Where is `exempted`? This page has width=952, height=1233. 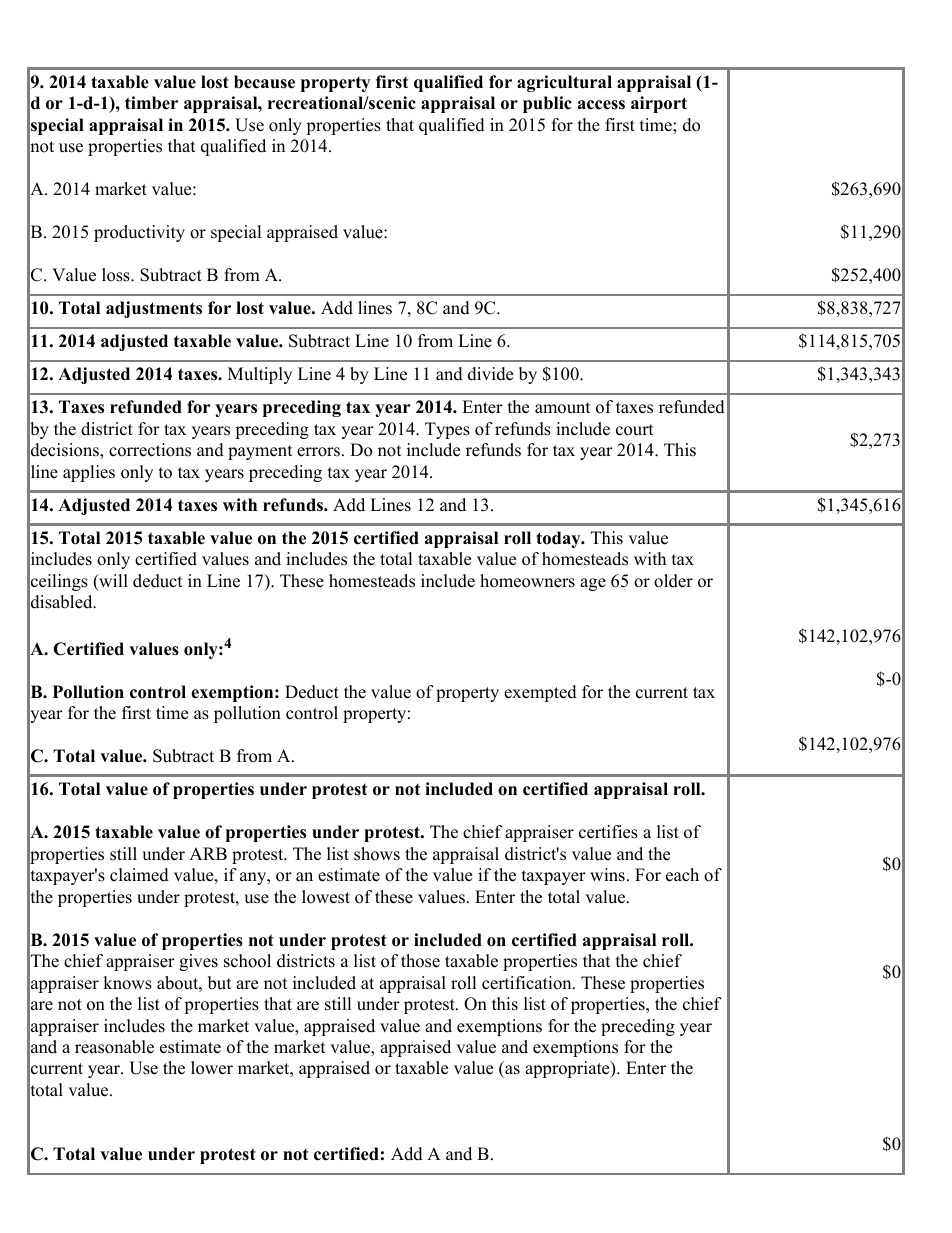
exempted is located at coordinates (540, 693).
